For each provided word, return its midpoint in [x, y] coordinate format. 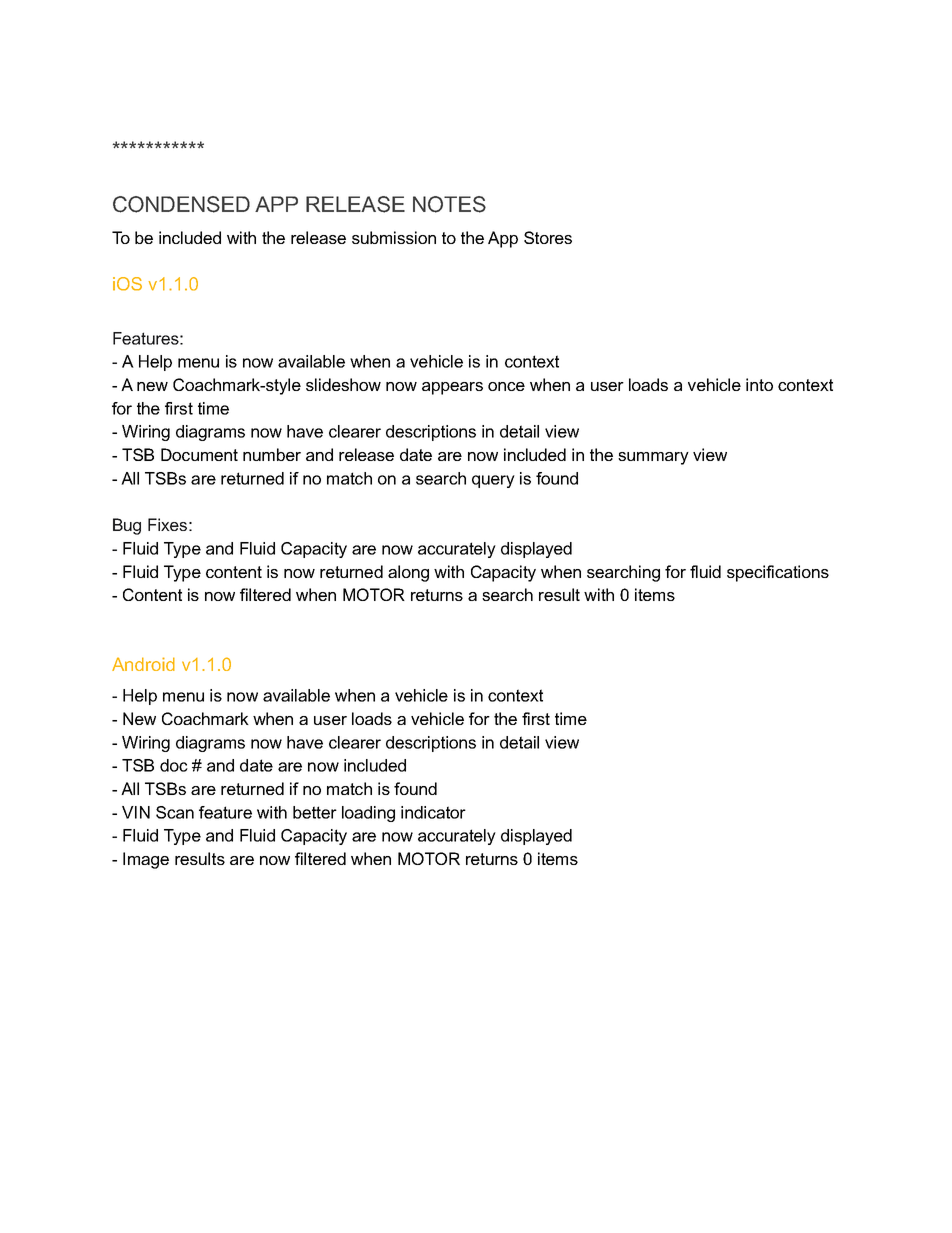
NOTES [449, 204]
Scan [175, 812]
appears [452, 388]
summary [653, 458]
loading [368, 814]
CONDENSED [181, 204]
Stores [548, 237]
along [408, 573]
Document [199, 454]
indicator [433, 812]
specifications [778, 573]
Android [143, 664]
